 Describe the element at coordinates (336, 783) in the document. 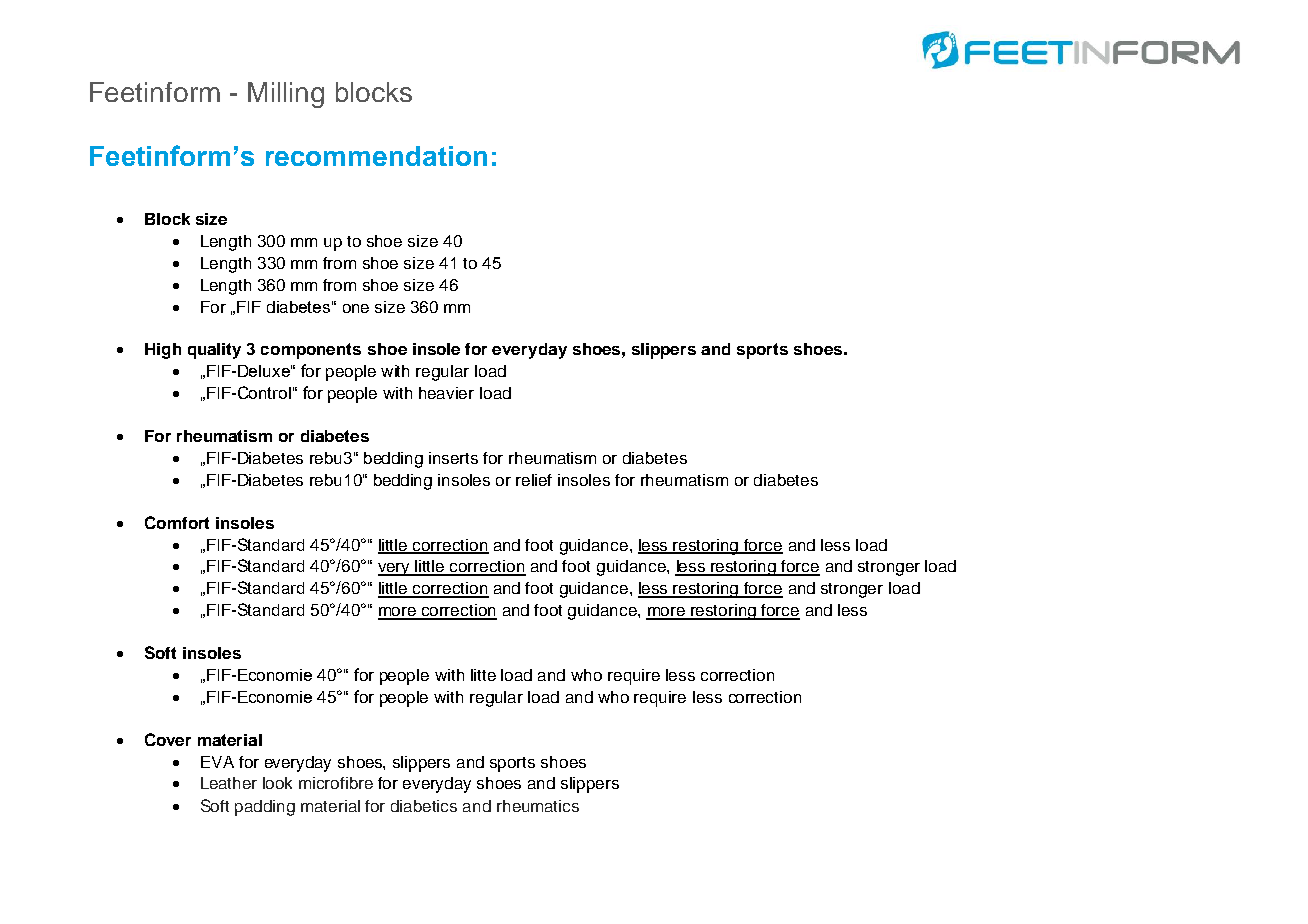

I see `microfibre` at that location.
